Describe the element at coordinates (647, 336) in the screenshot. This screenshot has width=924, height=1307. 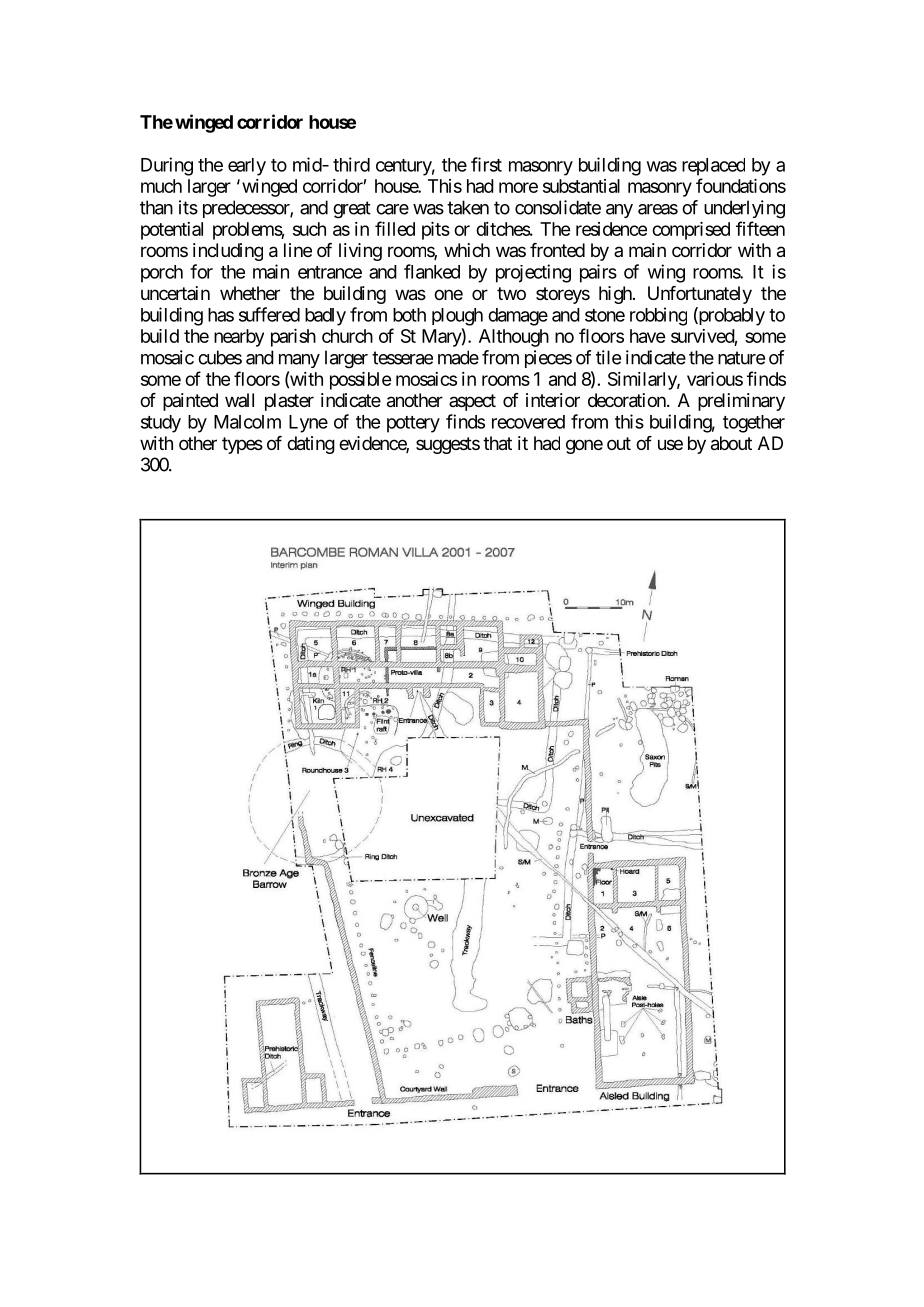
I see `have` at that location.
